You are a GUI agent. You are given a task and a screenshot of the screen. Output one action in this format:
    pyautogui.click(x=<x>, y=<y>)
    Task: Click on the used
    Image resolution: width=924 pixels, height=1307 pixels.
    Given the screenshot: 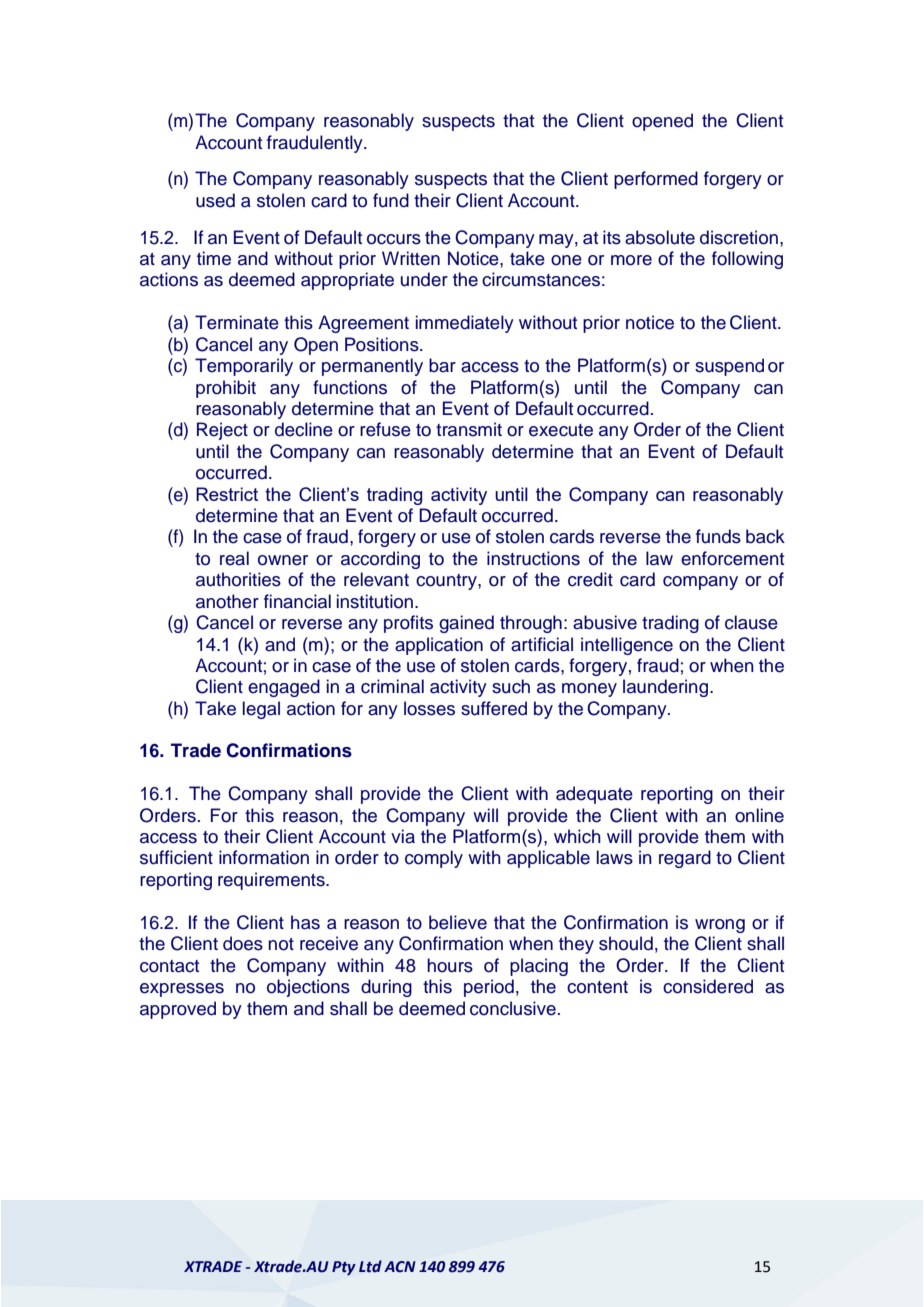 What is the action you would take?
    pyautogui.click(x=215, y=200)
